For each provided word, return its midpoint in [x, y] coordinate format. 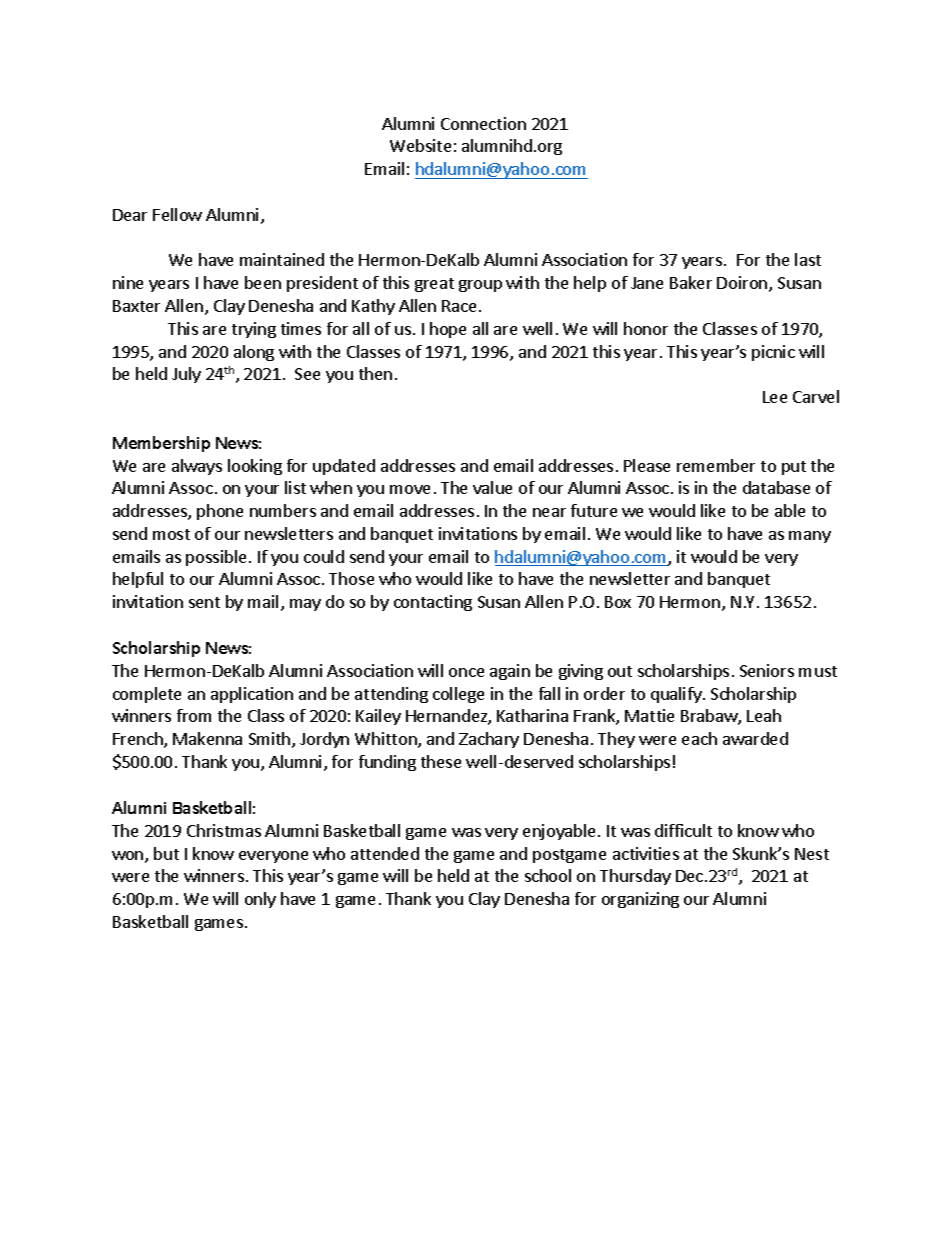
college [458, 695]
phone [220, 512]
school [548, 875]
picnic [773, 353]
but [166, 853]
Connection [483, 123]
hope [448, 330]
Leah [764, 715]
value [492, 487]
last [808, 259]
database [776, 487]
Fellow [177, 214]
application [252, 695]
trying [254, 330]
